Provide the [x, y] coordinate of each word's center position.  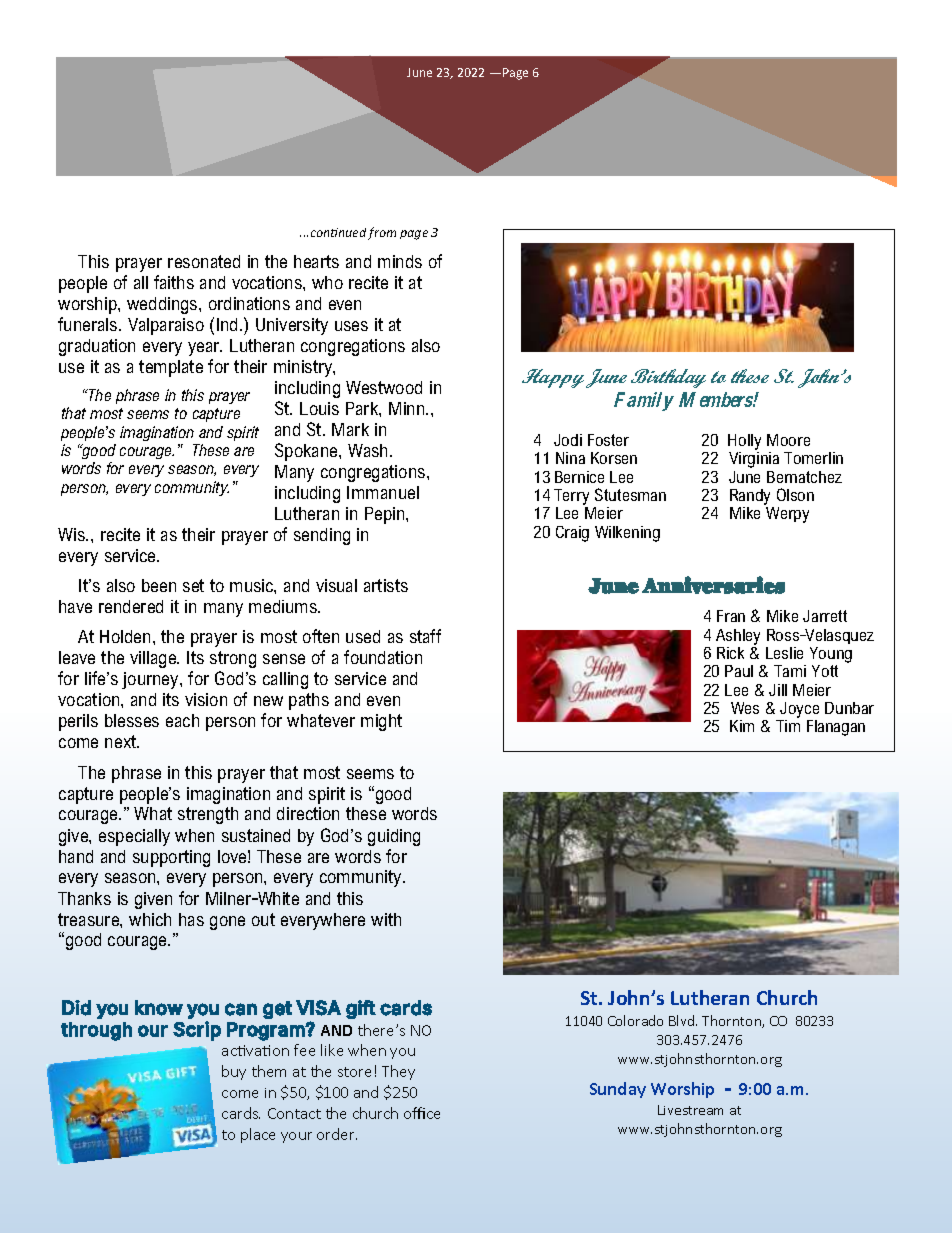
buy [234, 1072]
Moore [788, 440]
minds [400, 261]
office [422, 1113]
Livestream [690, 1110]
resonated [204, 261]
